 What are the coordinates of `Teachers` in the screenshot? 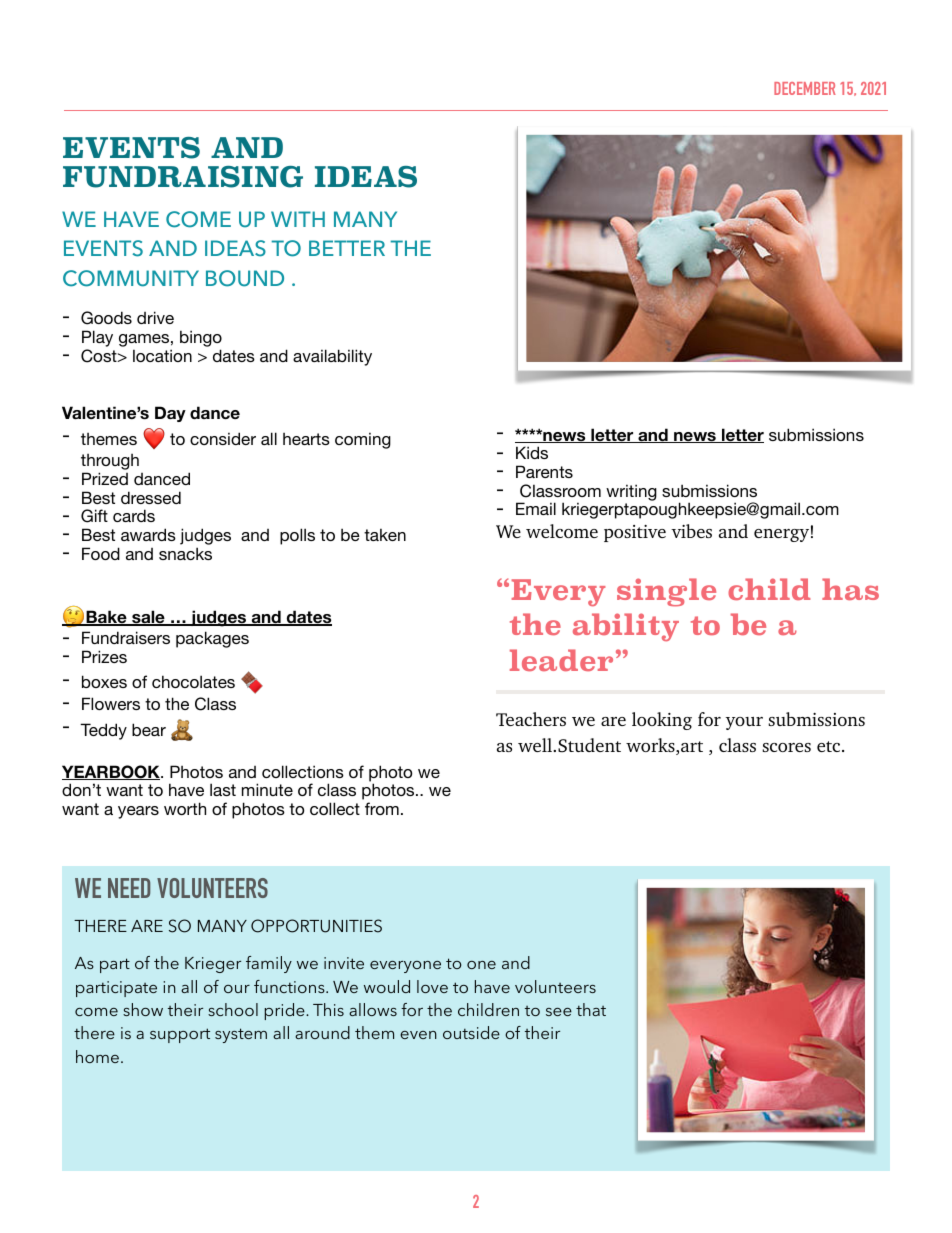 It's located at (531, 719).
